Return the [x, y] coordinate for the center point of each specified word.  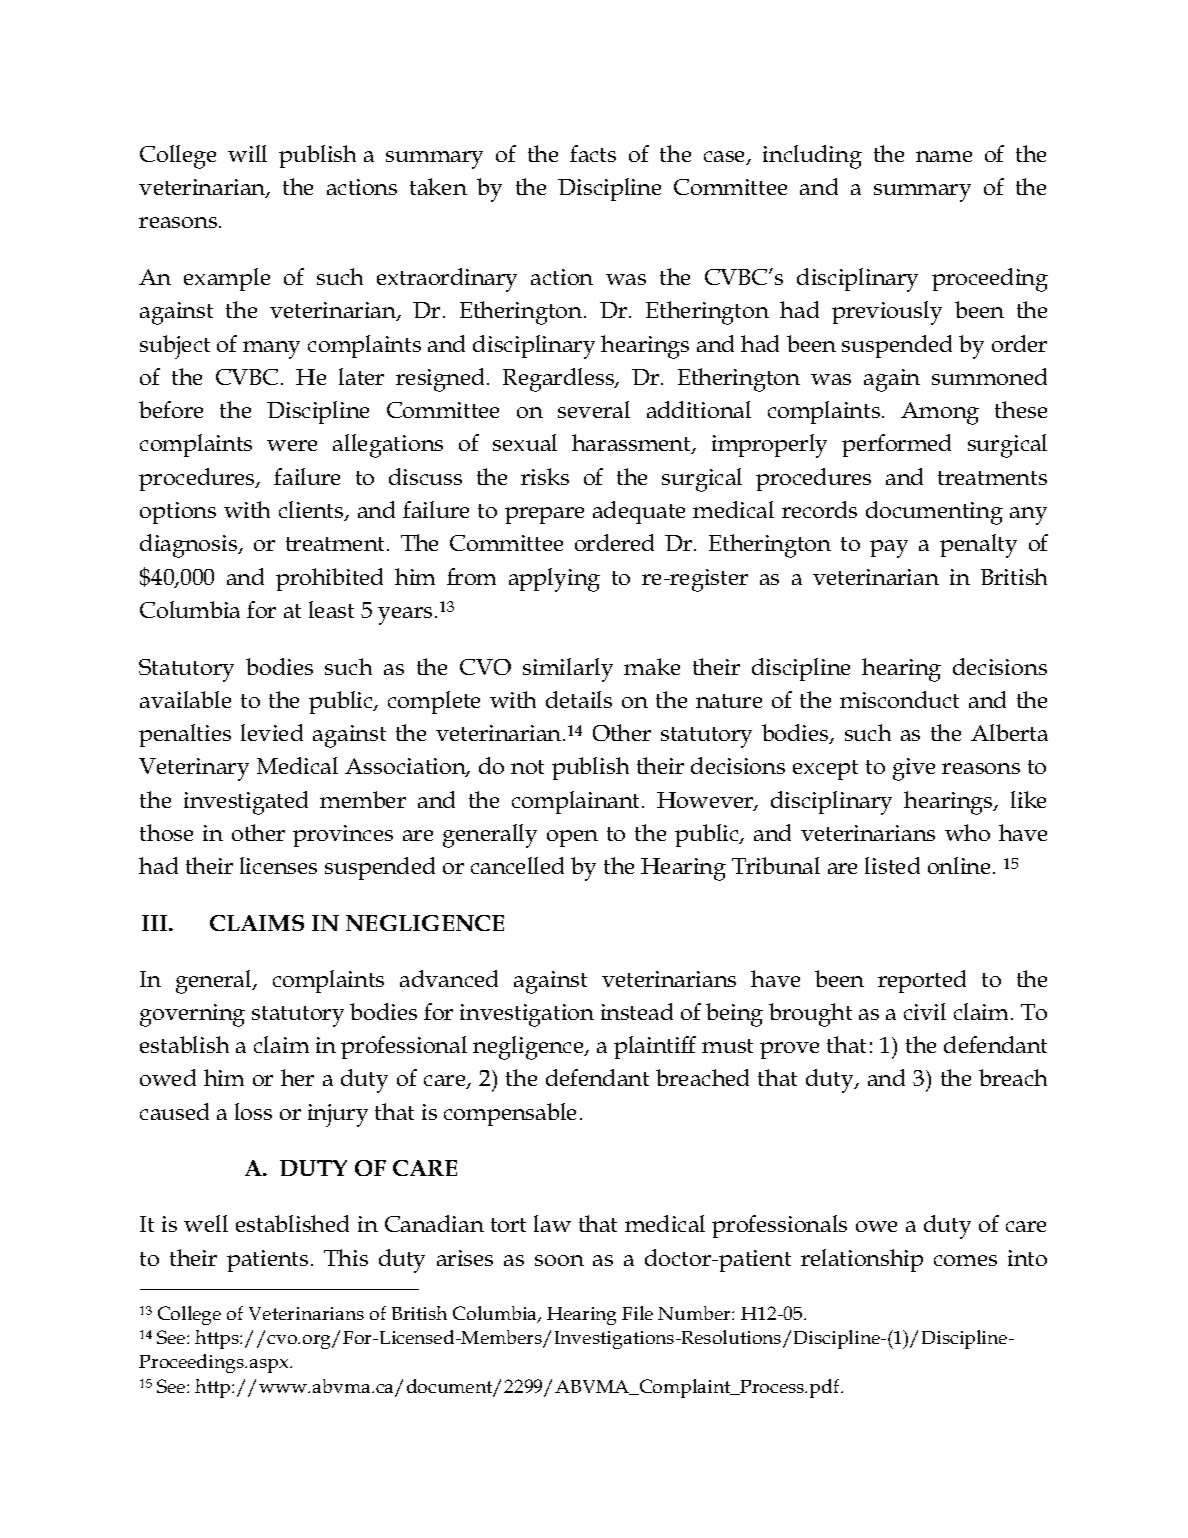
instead [637, 1011]
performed [896, 445]
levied [272, 732]
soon [559, 1260]
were [292, 445]
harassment [632, 444]
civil [925, 1011]
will [247, 153]
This [346, 1257]
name [944, 156]
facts [593, 153]
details [579, 699]
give [914, 769]
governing [192, 1015]
